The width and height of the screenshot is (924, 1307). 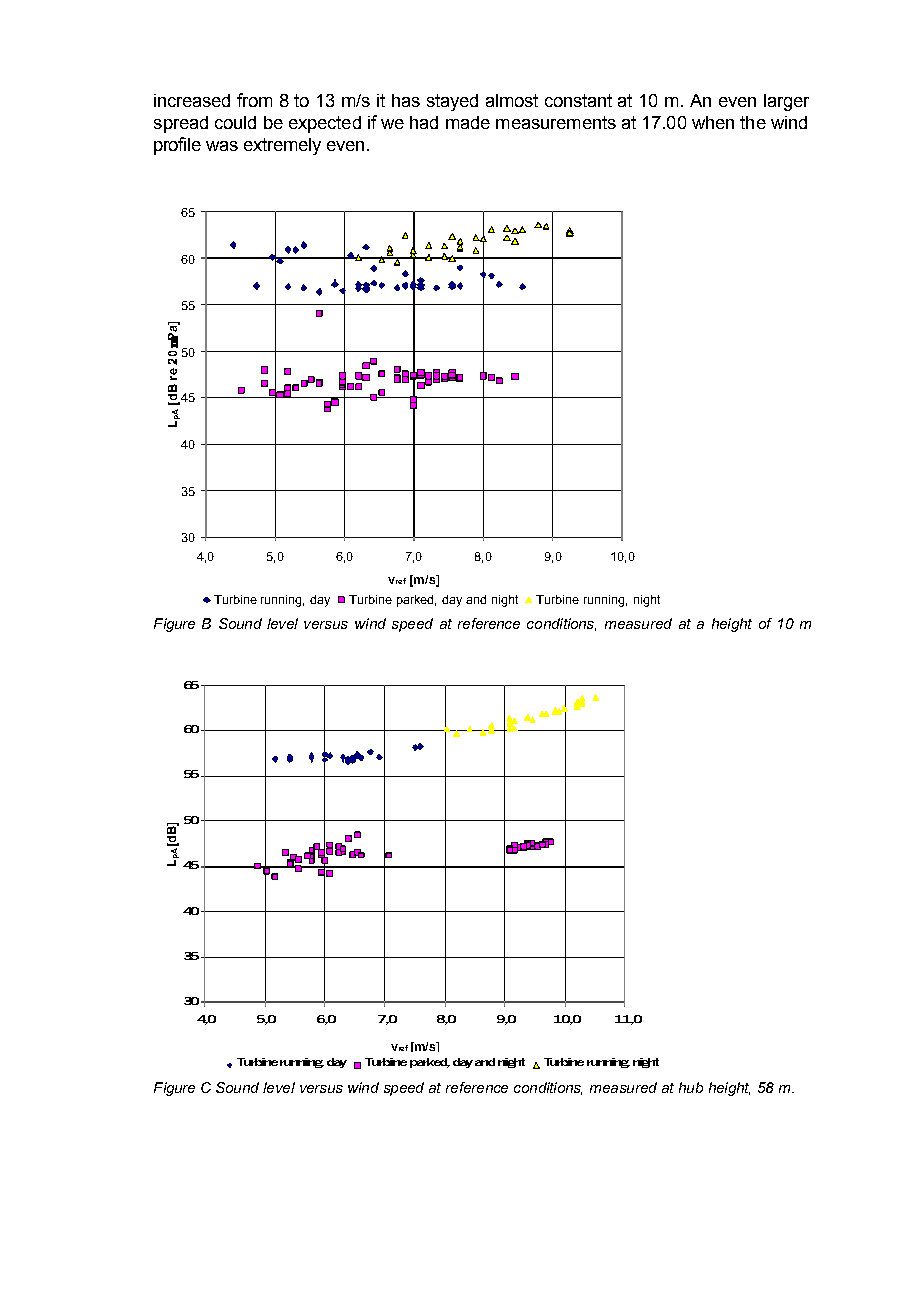 I want to click on the, so click(x=753, y=122).
